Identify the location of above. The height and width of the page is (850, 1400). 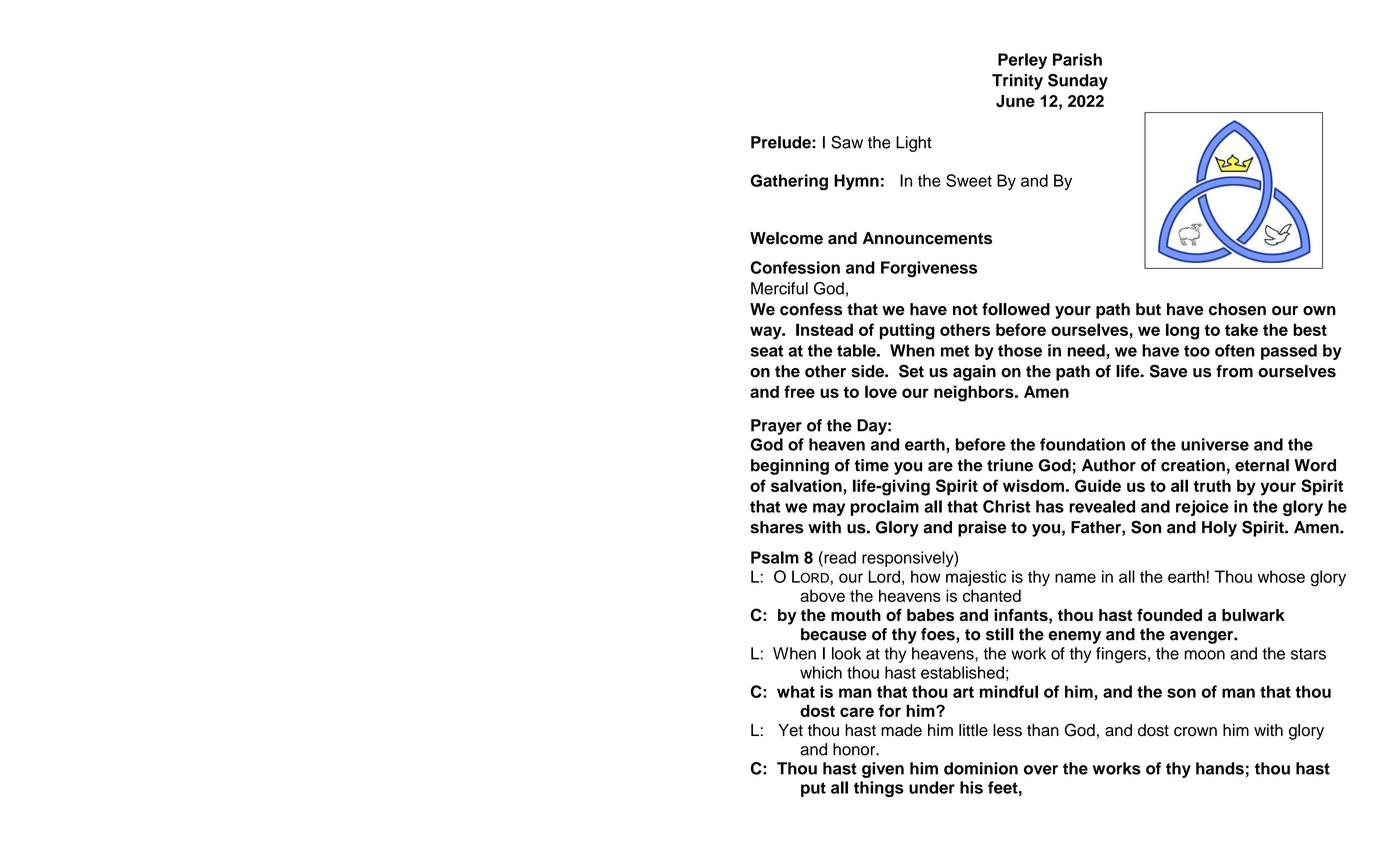
(822, 595).
